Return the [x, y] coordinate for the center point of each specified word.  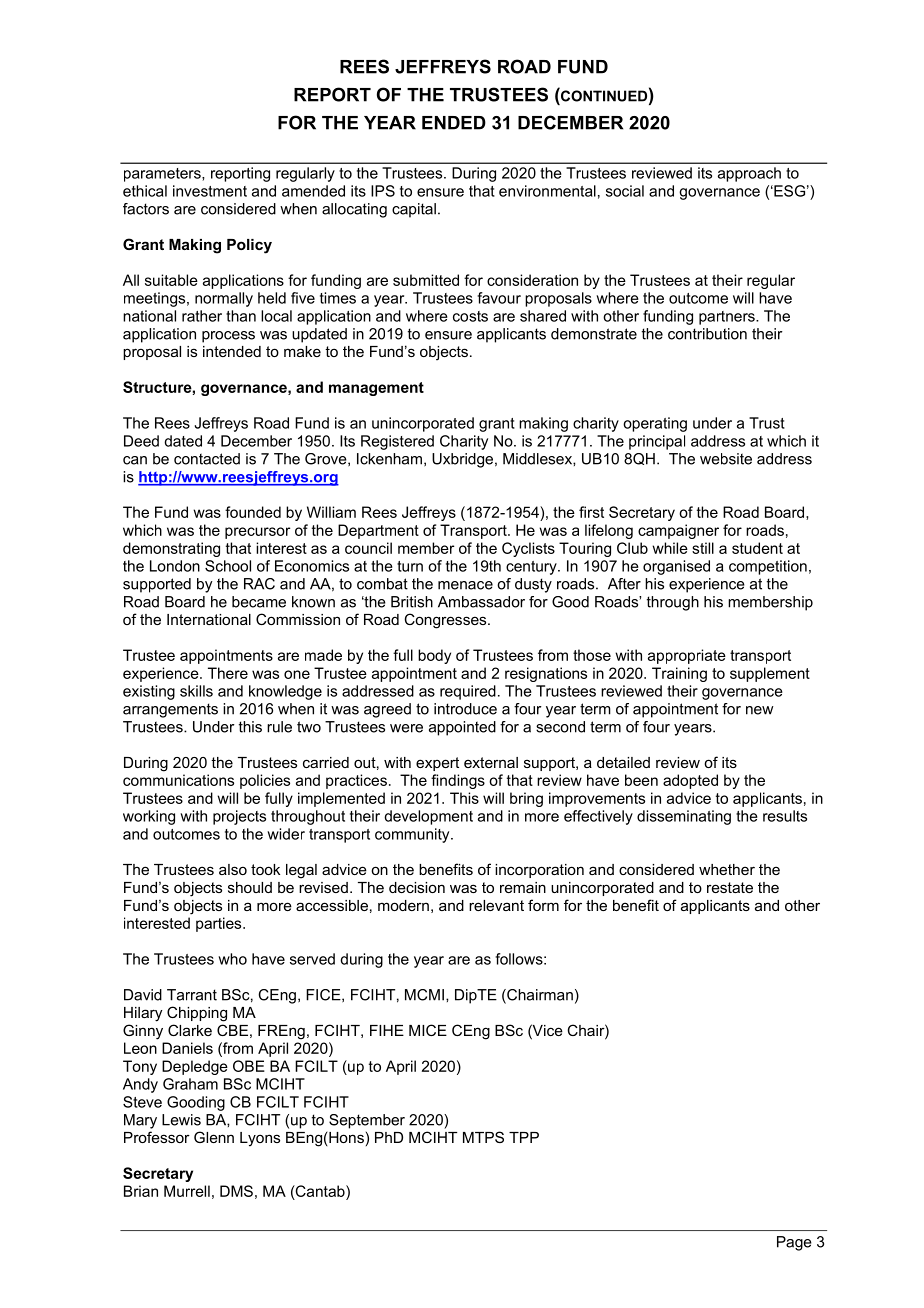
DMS [236, 1191]
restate [730, 887]
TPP [524, 1137]
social [625, 191]
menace [465, 585]
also [233, 869]
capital [414, 210]
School [228, 566]
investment [210, 191]
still [703, 548]
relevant [496, 905]
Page [794, 1243]
